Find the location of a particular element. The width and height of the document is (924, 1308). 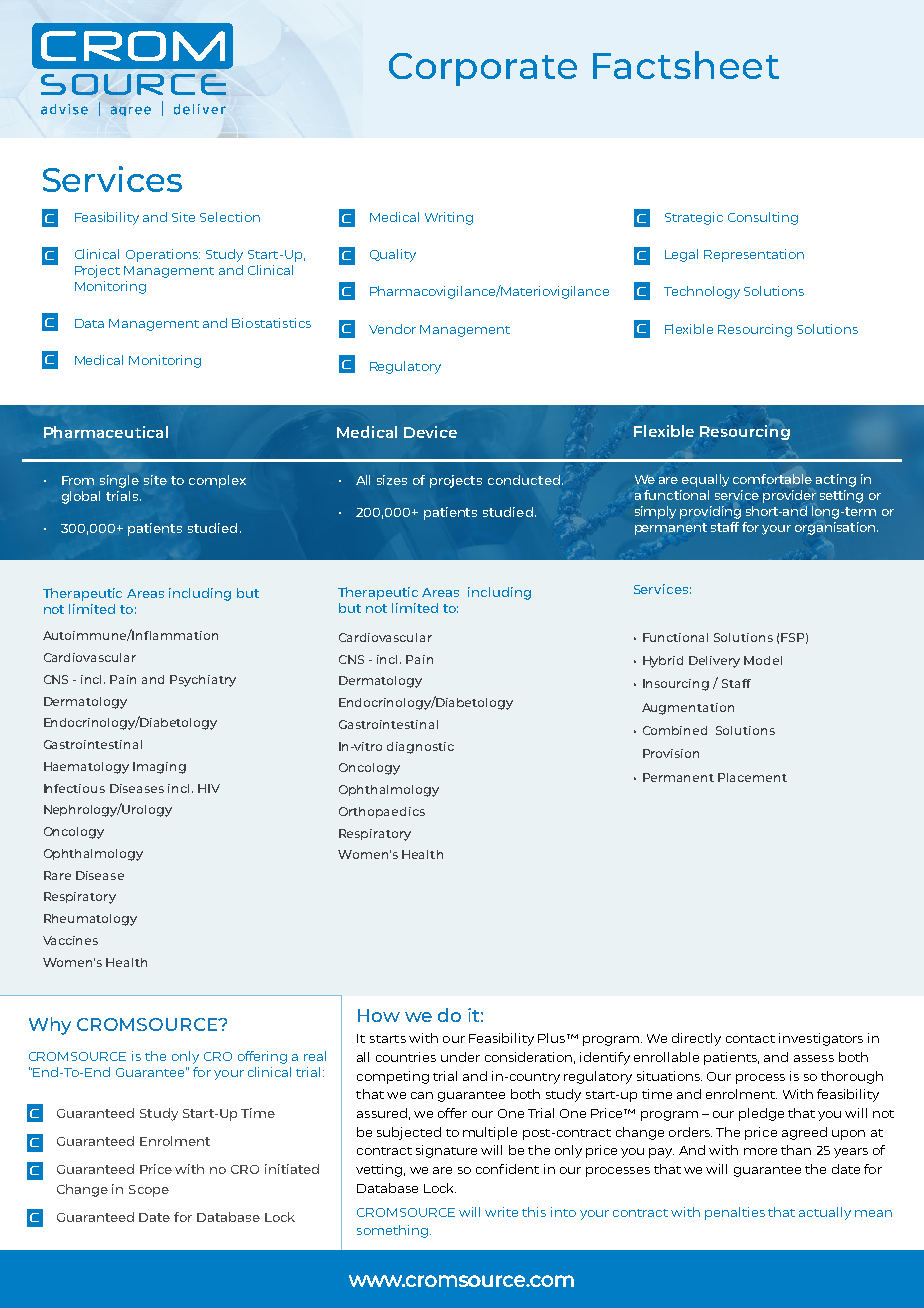

Corporate is located at coordinates (483, 69).
